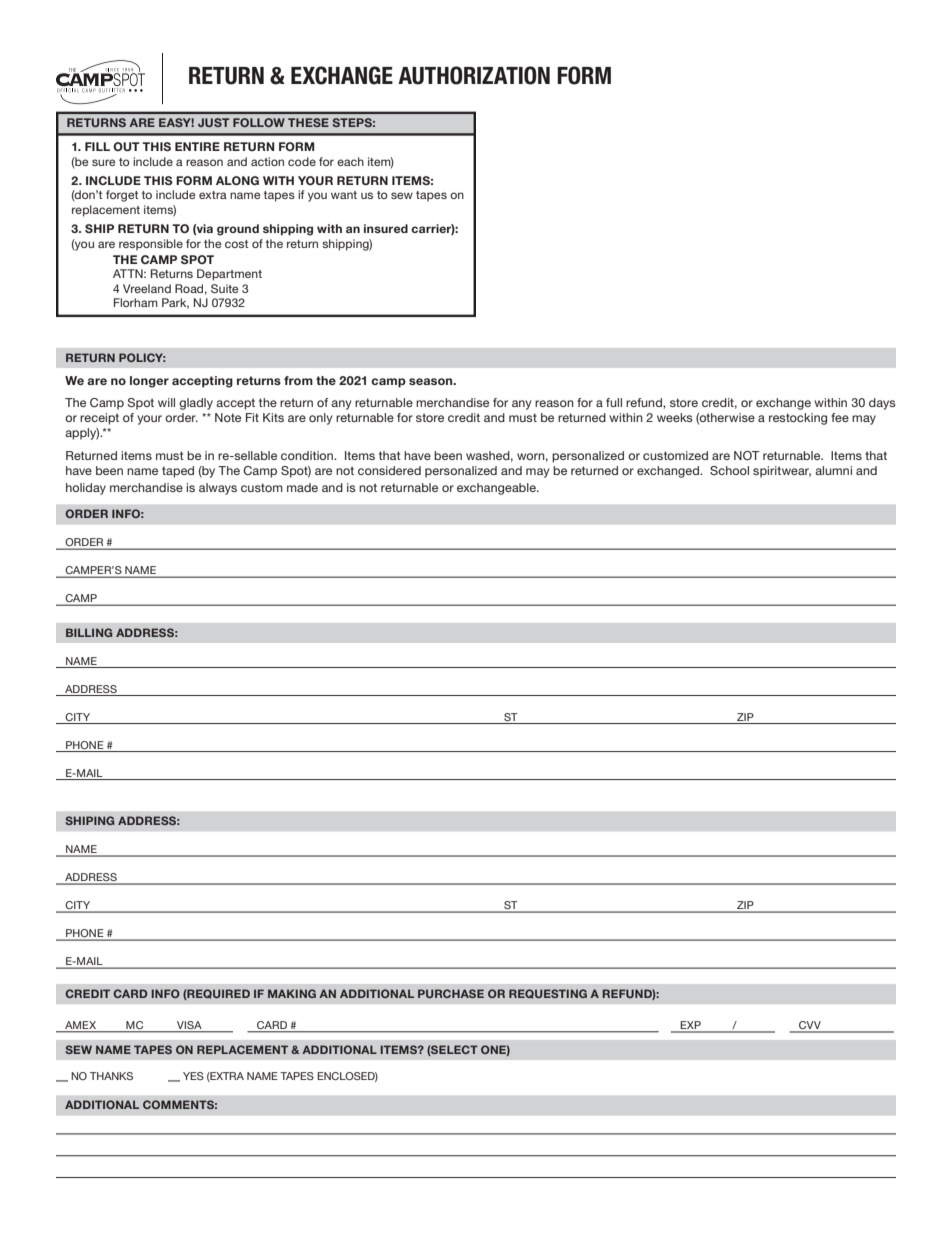 Image resolution: width=952 pixels, height=1233 pixels. I want to click on alumni, so click(833, 470).
